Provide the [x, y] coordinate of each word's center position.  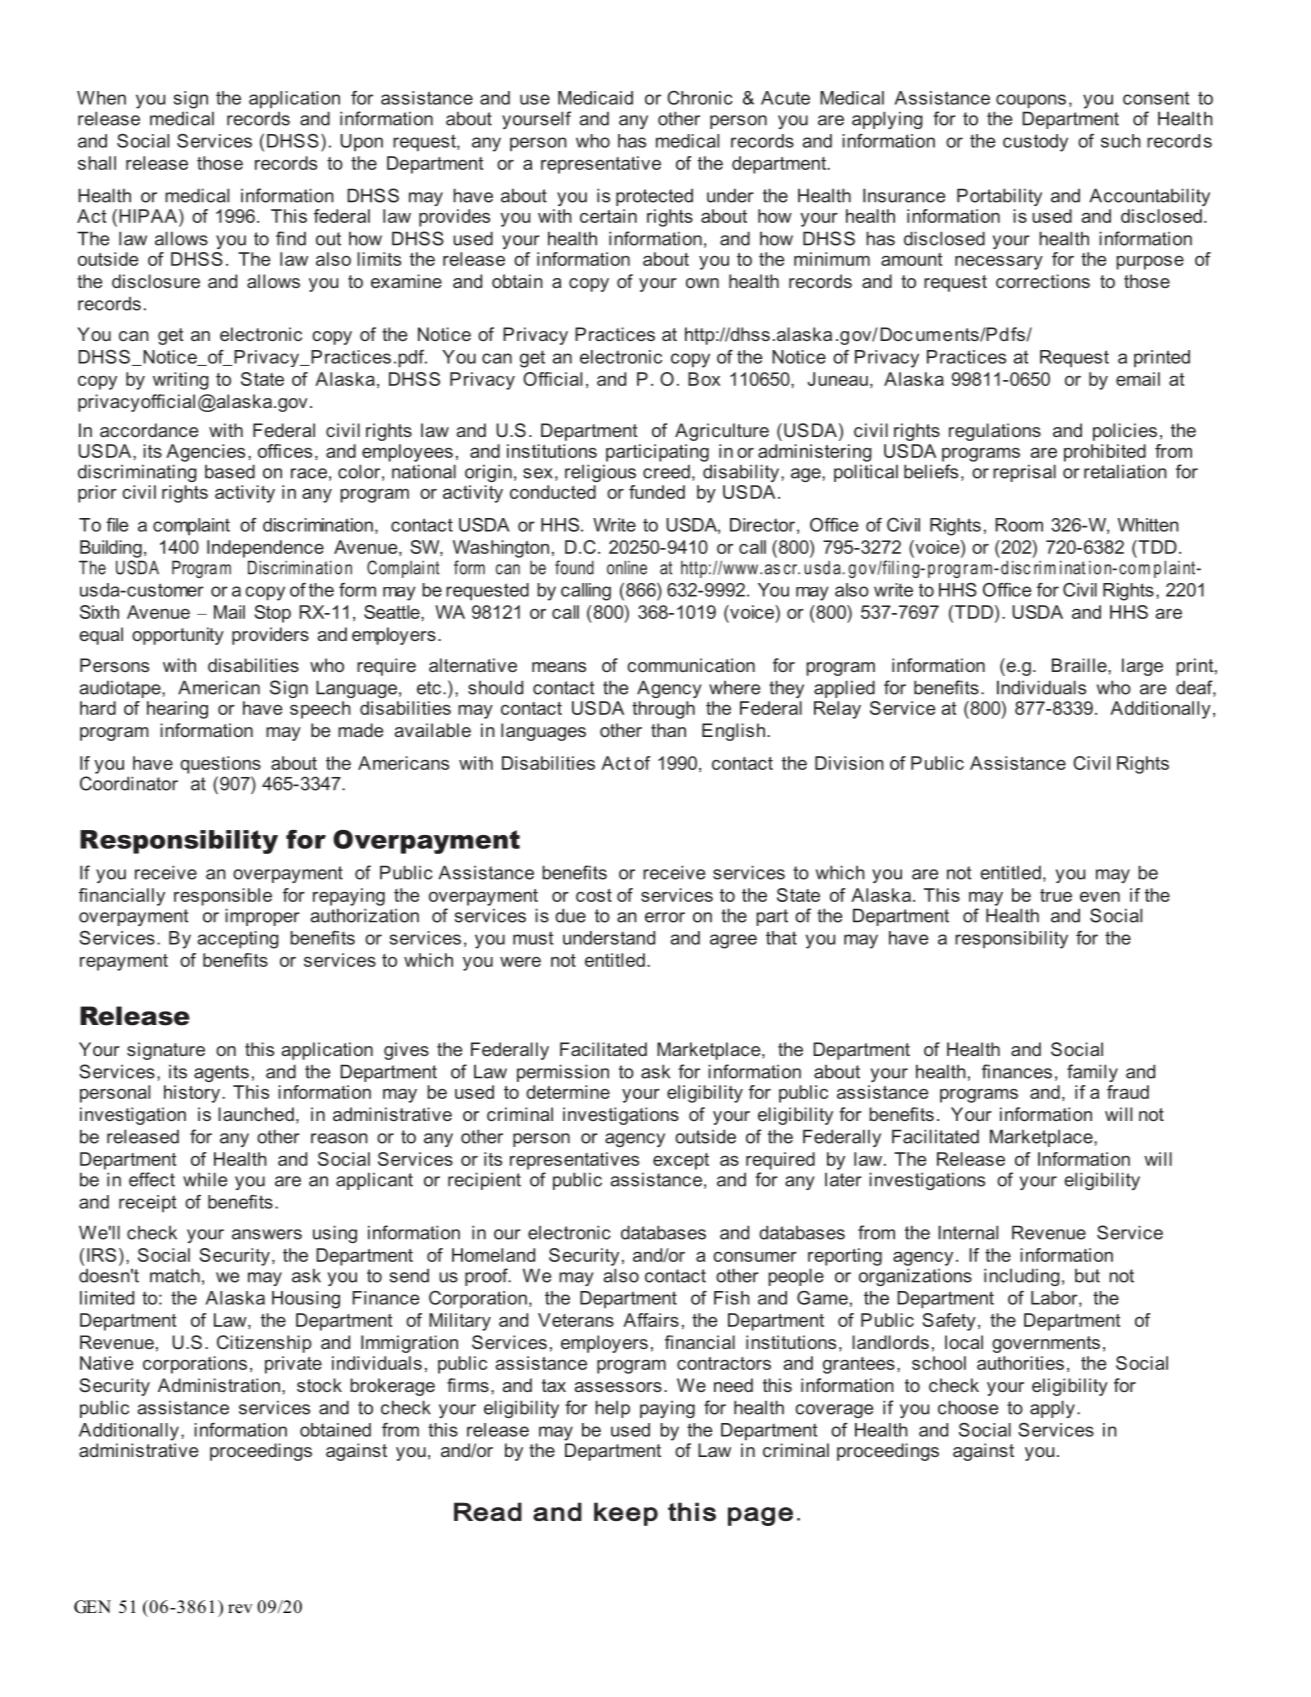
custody [1035, 143]
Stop [272, 614]
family [1092, 1073]
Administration [219, 1385]
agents [221, 1073]
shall [97, 163]
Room [1019, 525]
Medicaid [595, 98]
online [627, 567]
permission [563, 1073]
